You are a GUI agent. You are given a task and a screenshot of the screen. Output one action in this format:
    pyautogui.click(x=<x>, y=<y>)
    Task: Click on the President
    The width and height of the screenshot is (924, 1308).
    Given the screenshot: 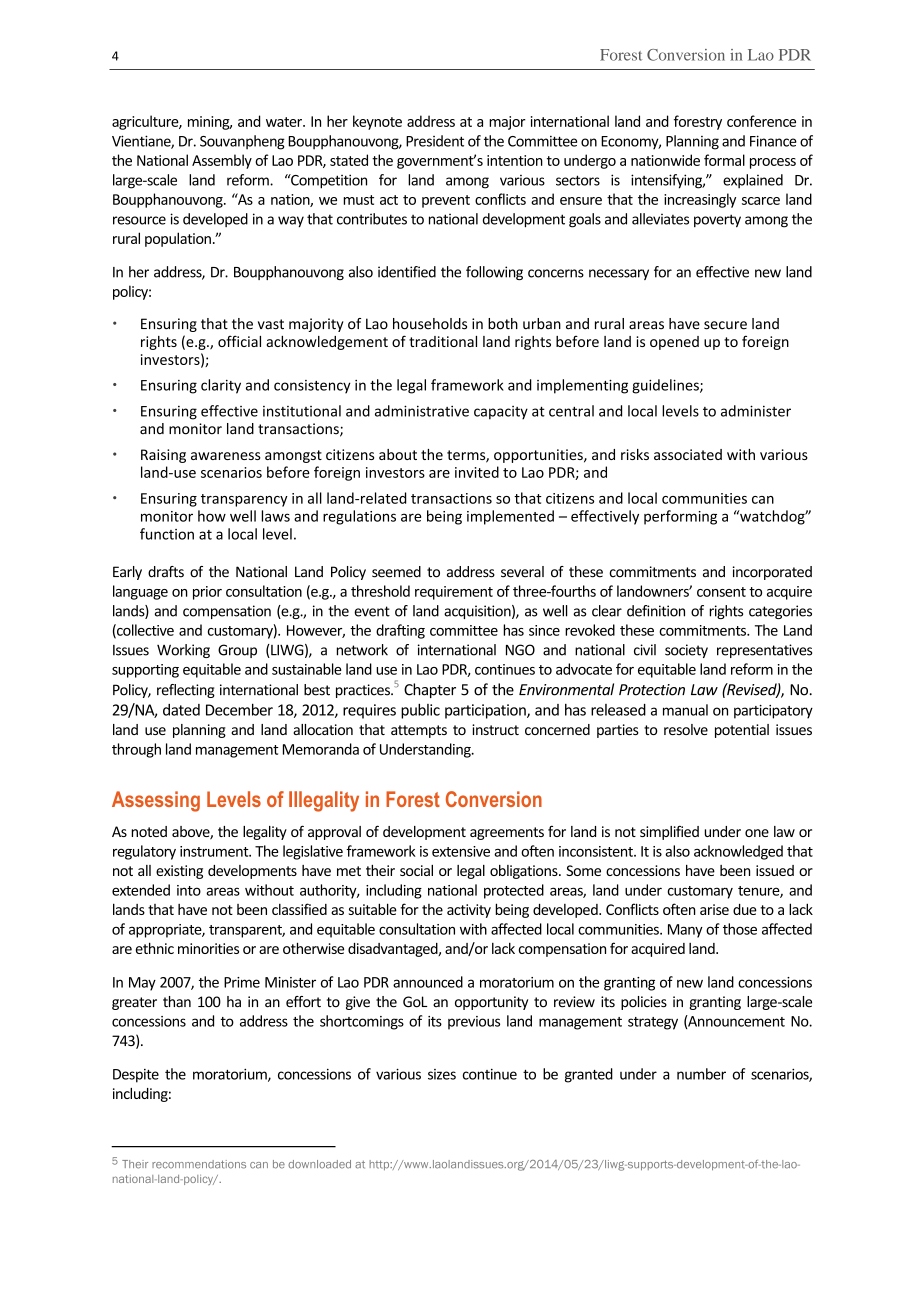 What is the action you would take?
    pyautogui.click(x=435, y=141)
